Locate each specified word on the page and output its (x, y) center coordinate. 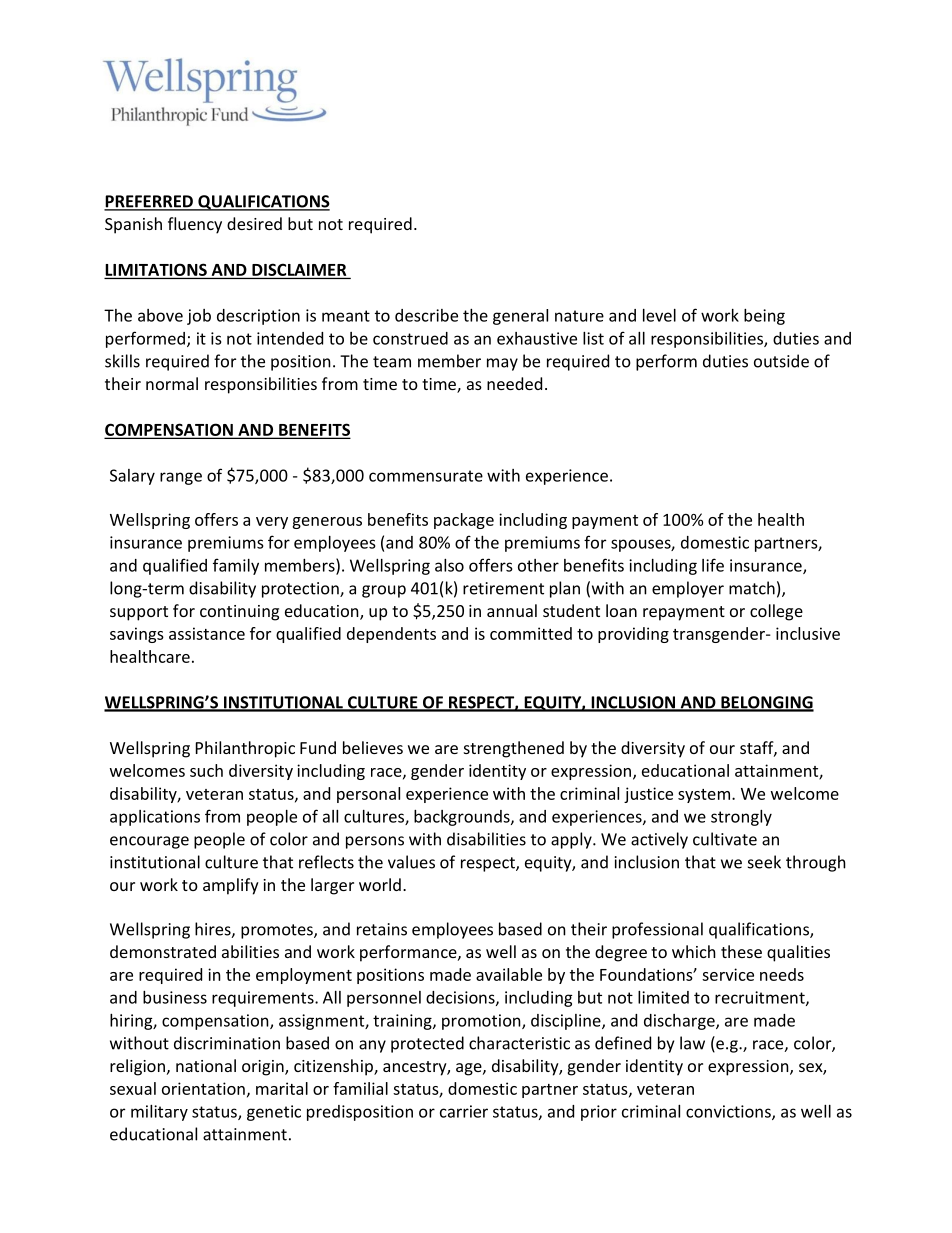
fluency (195, 225)
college (776, 612)
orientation (203, 1088)
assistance (207, 633)
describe (426, 315)
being (764, 317)
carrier (464, 1111)
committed (531, 633)
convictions (729, 1112)
